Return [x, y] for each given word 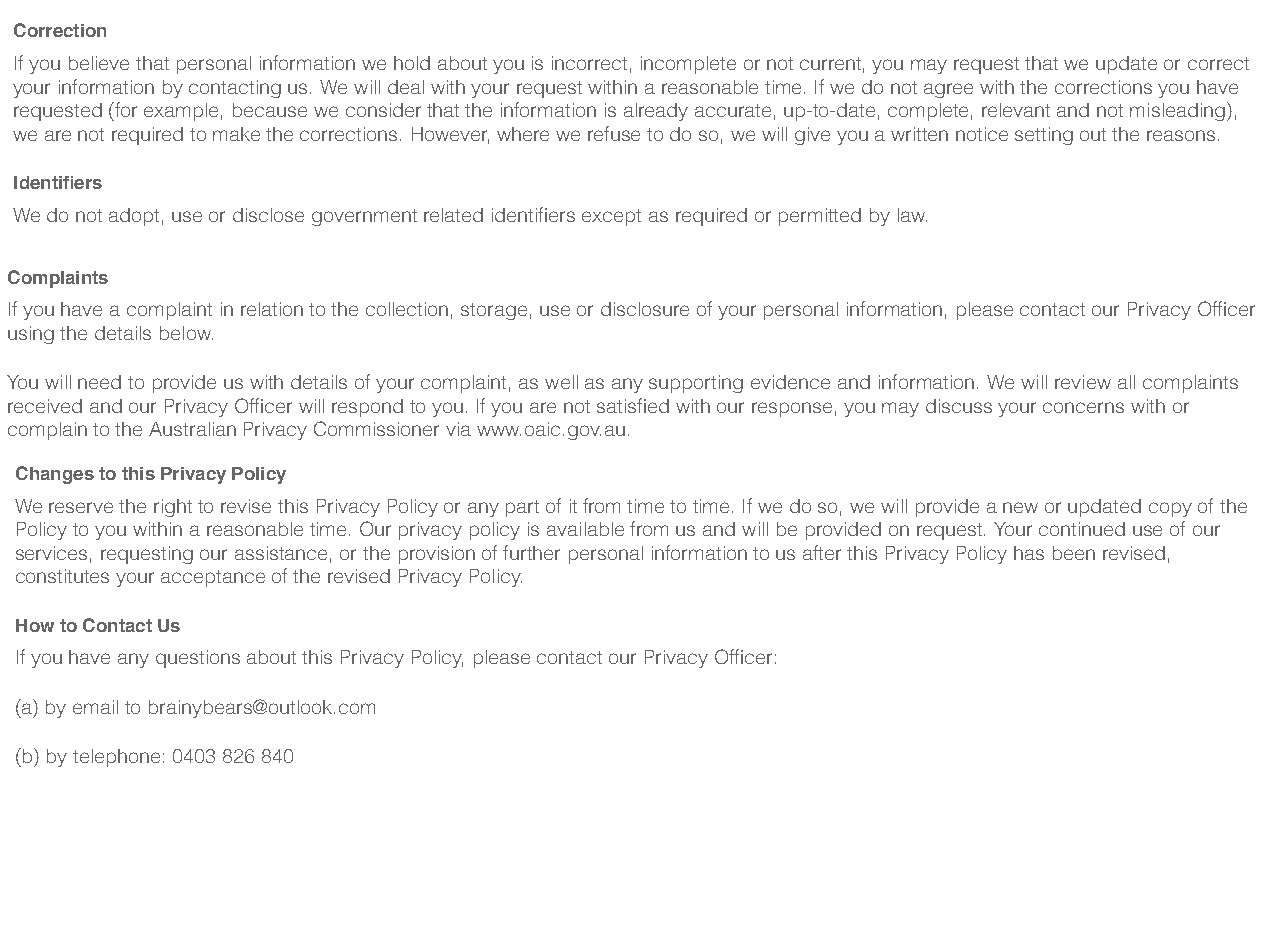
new [1020, 507]
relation [272, 309]
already [656, 112]
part [522, 508]
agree [948, 90]
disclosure [645, 309]
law [912, 215]
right [173, 508]
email [95, 707]
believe [99, 63]
